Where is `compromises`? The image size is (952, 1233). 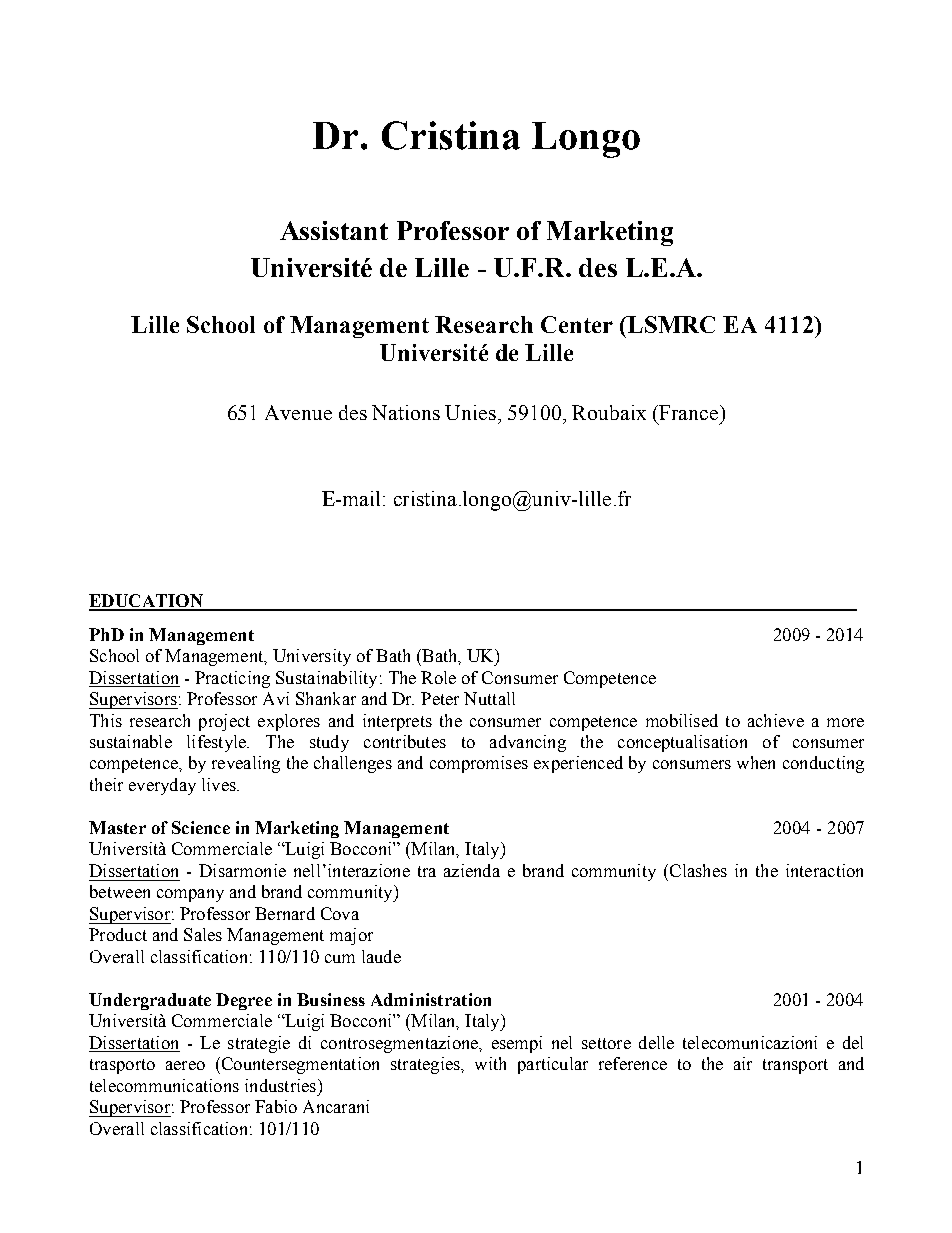 compromises is located at coordinates (479, 764).
